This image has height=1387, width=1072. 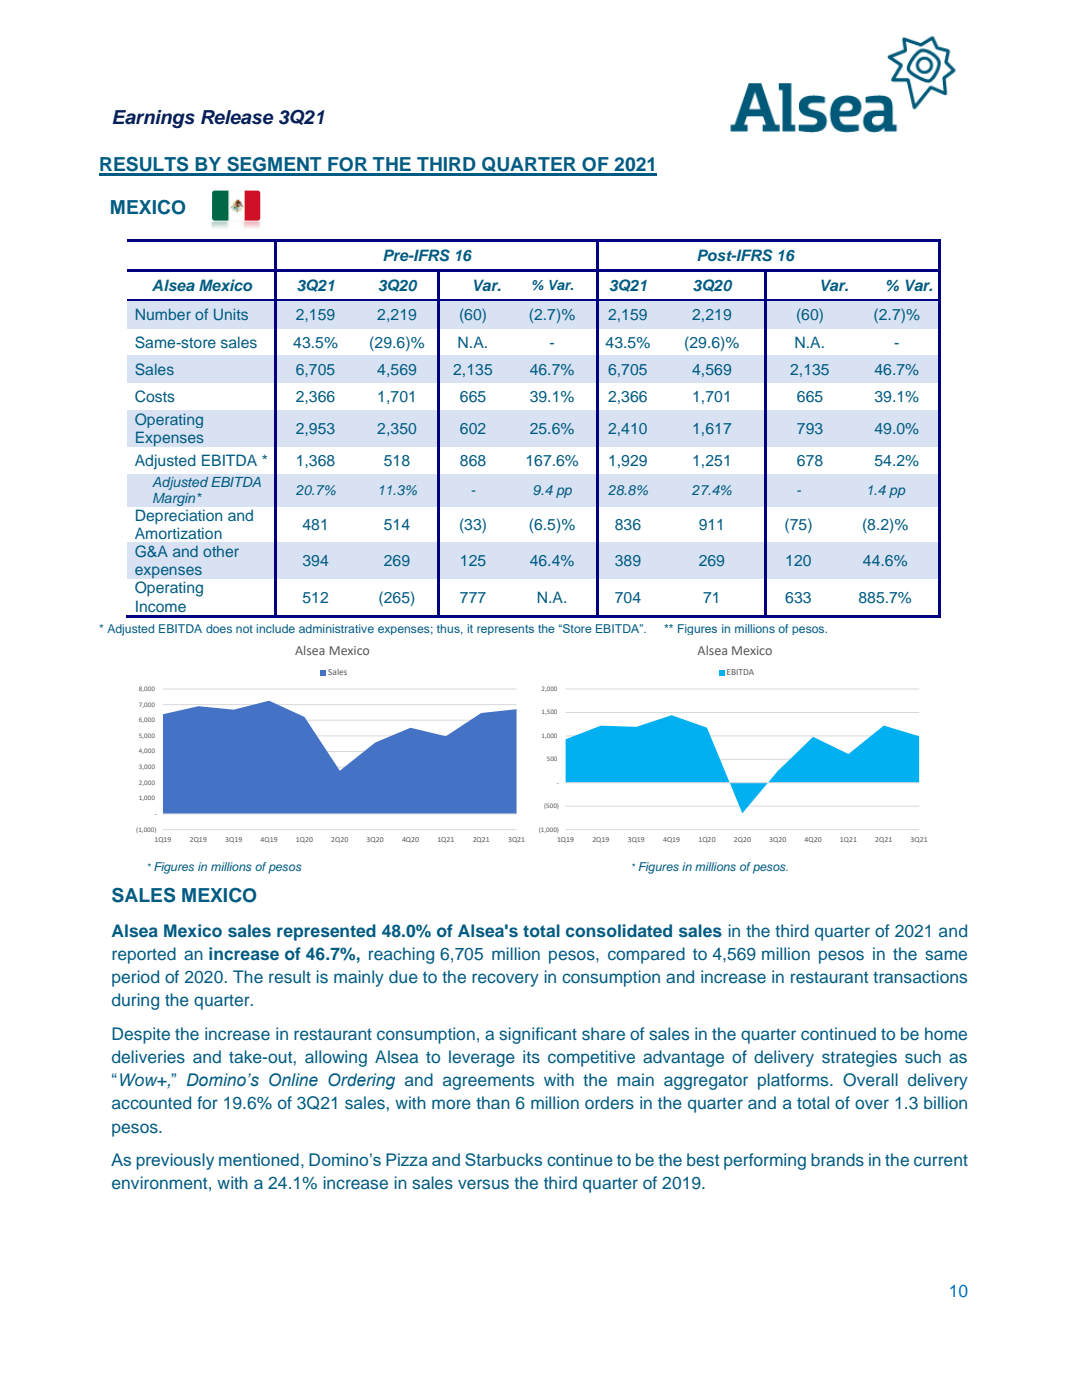 What do you see at coordinates (336, 628) in the image?
I see `administrative` at bounding box center [336, 628].
